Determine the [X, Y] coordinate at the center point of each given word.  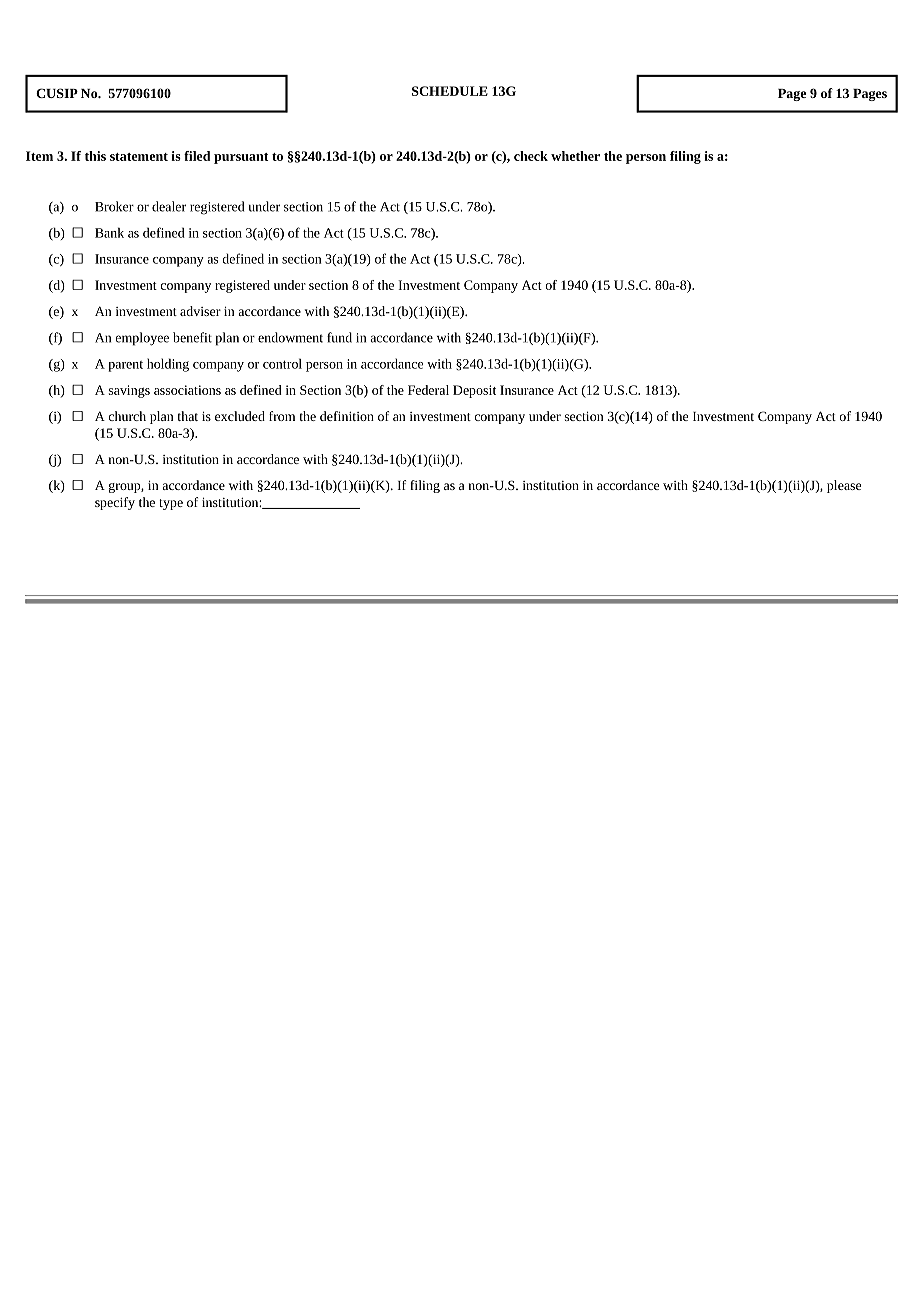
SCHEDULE [450, 91]
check [531, 156]
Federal [428, 390]
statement [139, 157]
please [844, 486]
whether [575, 156]
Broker [114, 206]
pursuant [241, 158]
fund [339, 337]
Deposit [474, 391]
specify [115, 503]
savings [129, 391]
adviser [200, 311]
